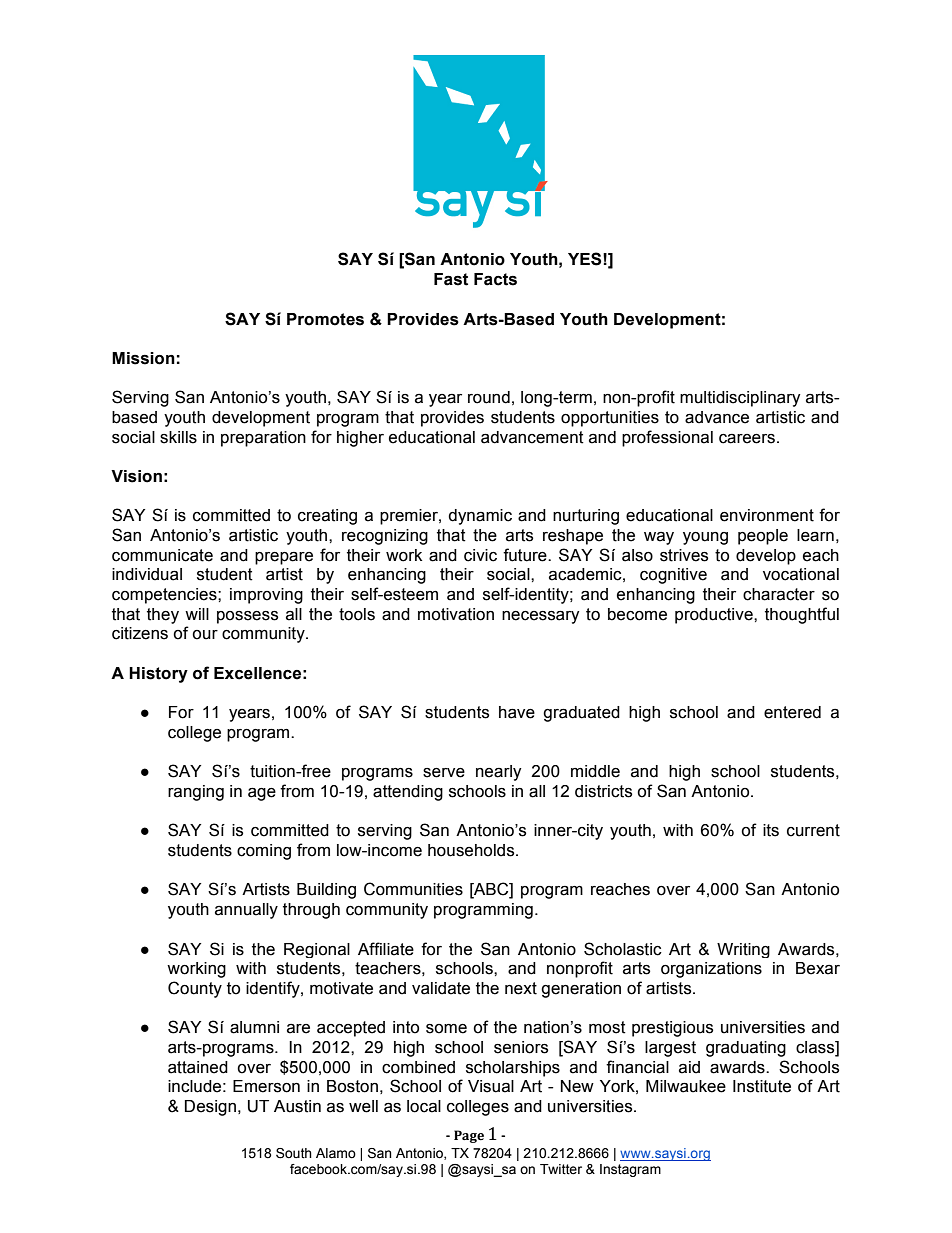 The image size is (952, 1233). I want to click on coming, so click(264, 852).
